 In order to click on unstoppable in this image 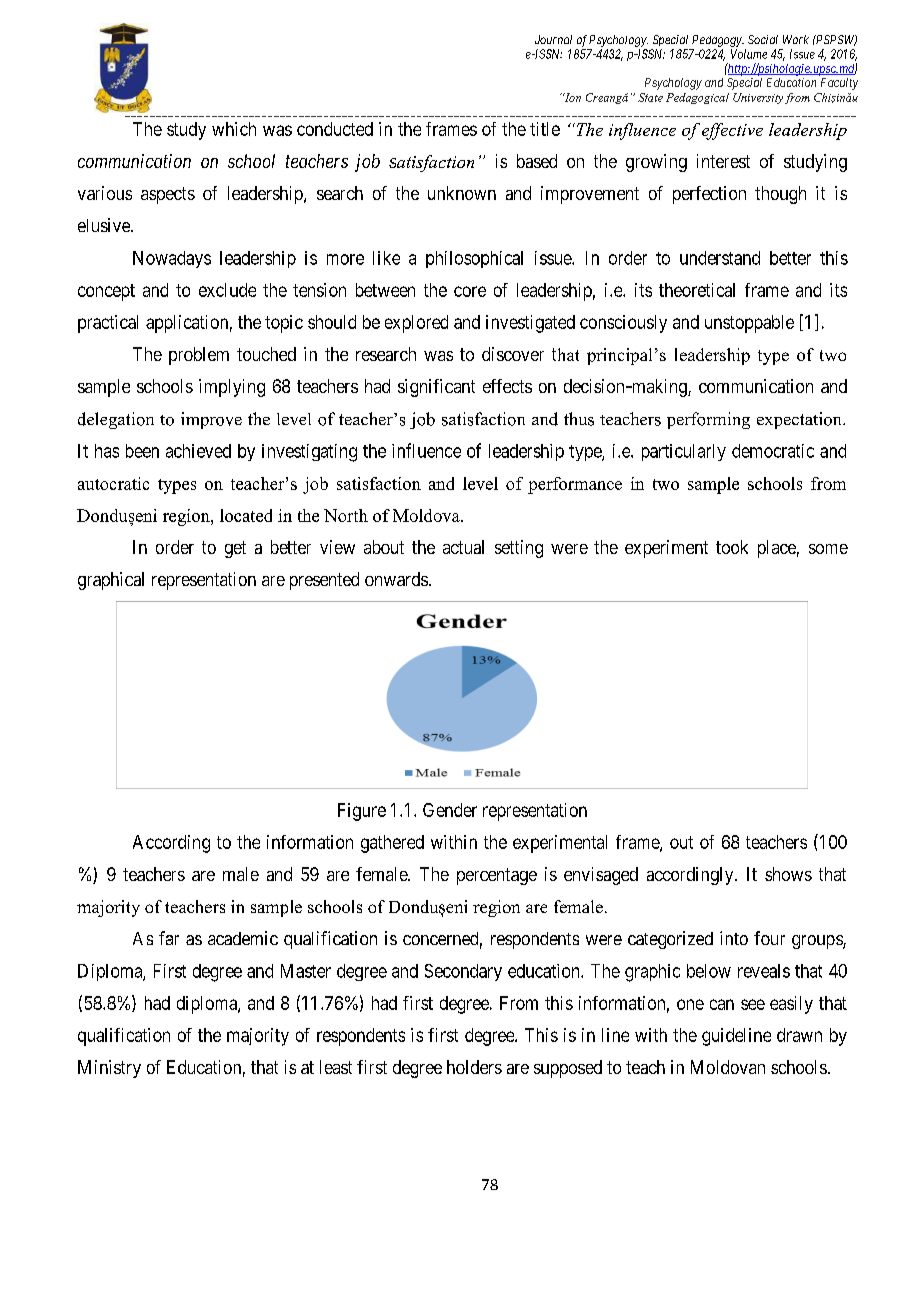, I will do `click(749, 324)`.
